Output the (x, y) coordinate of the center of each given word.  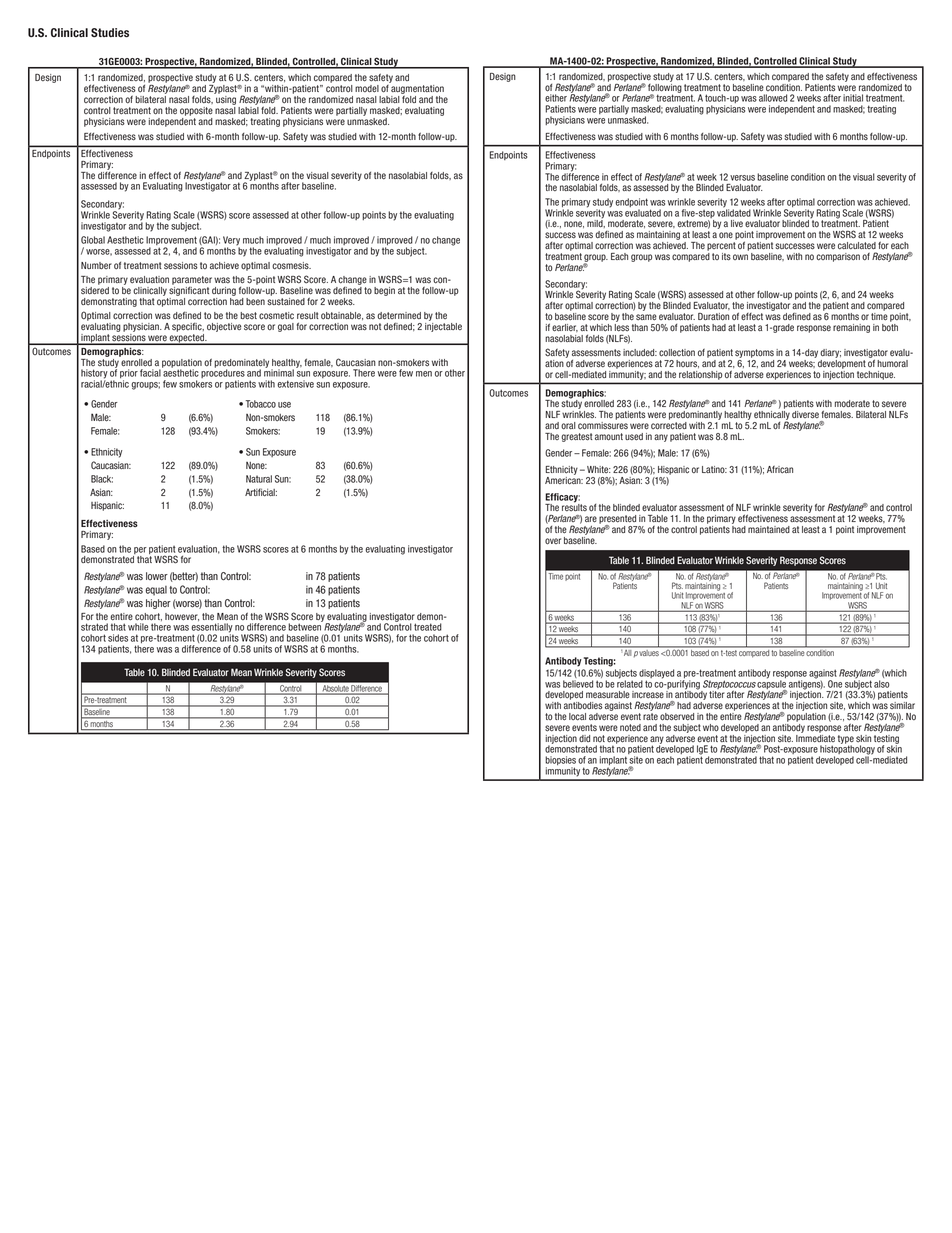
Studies (110, 33)
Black (102, 479)
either (556, 98)
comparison (838, 257)
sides (118, 638)
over (553, 541)
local (577, 717)
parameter (192, 281)
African (780, 470)
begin (384, 291)
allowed (773, 98)
